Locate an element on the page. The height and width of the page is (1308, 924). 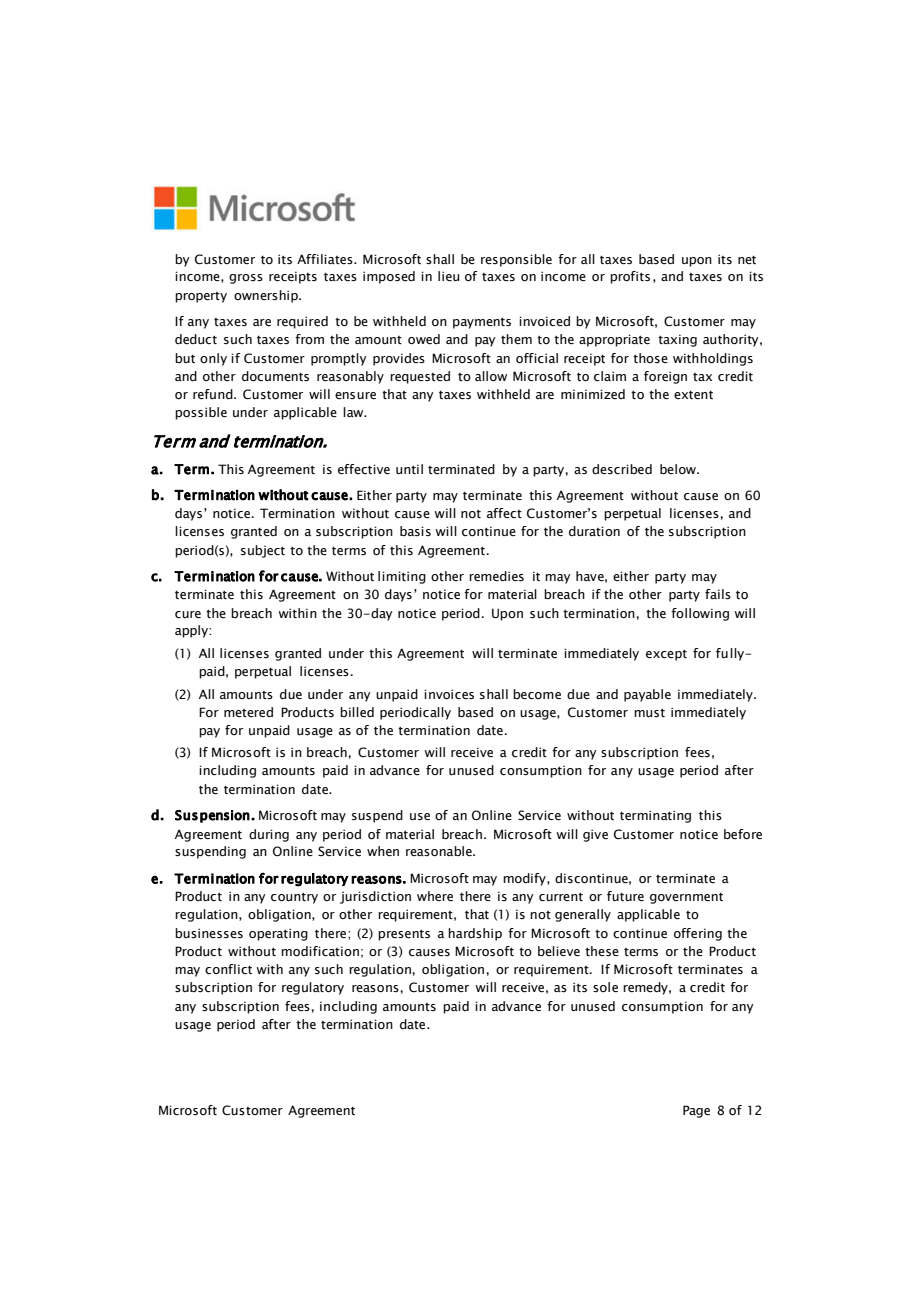
taxing is located at coordinates (677, 340).
